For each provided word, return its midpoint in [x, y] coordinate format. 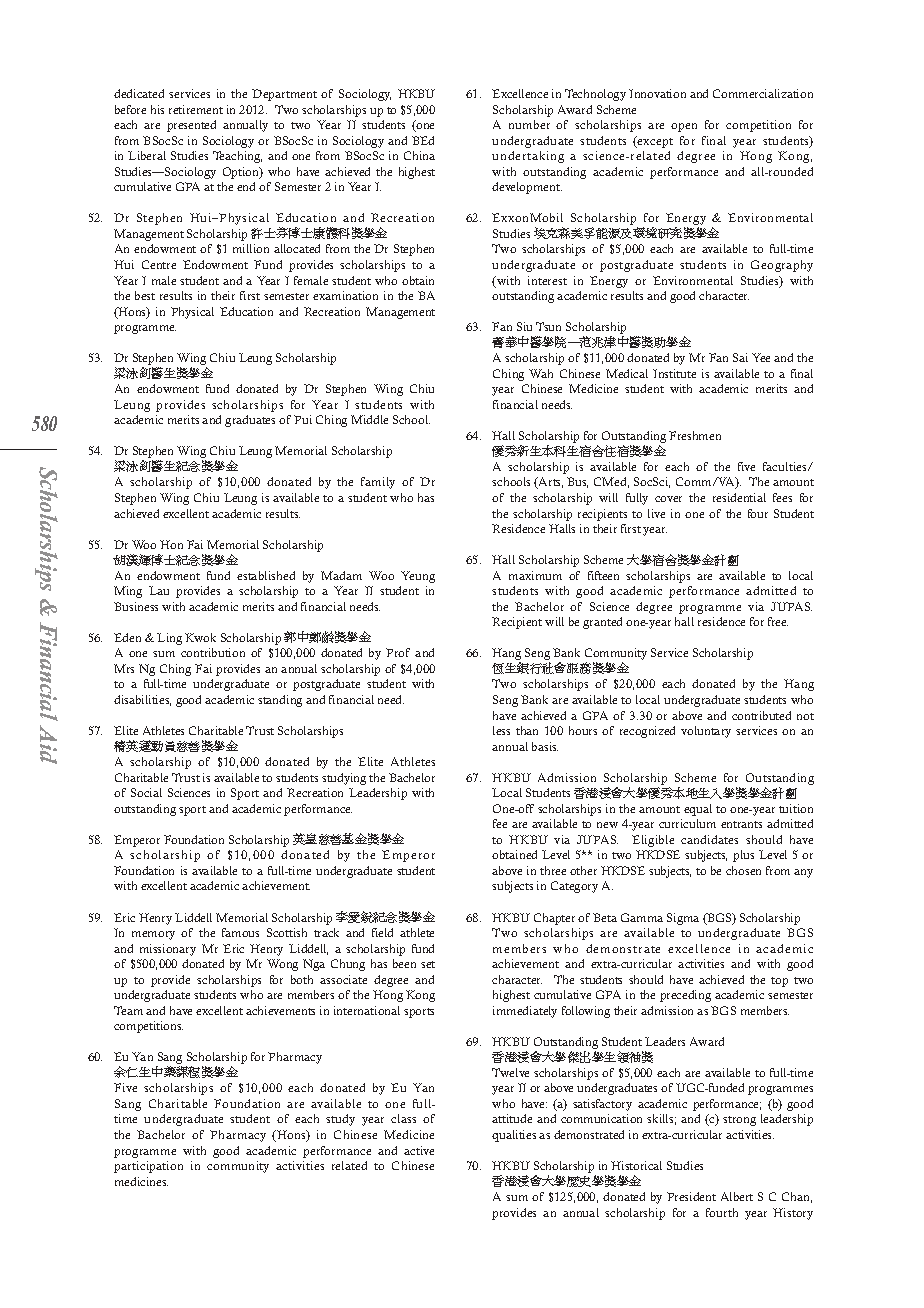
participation [148, 1167]
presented [191, 126]
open [684, 127]
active [419, 1150]
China [419, 155]
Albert [737, 1196]
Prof [398, 652]
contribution [213, 652]
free [778, 621]
